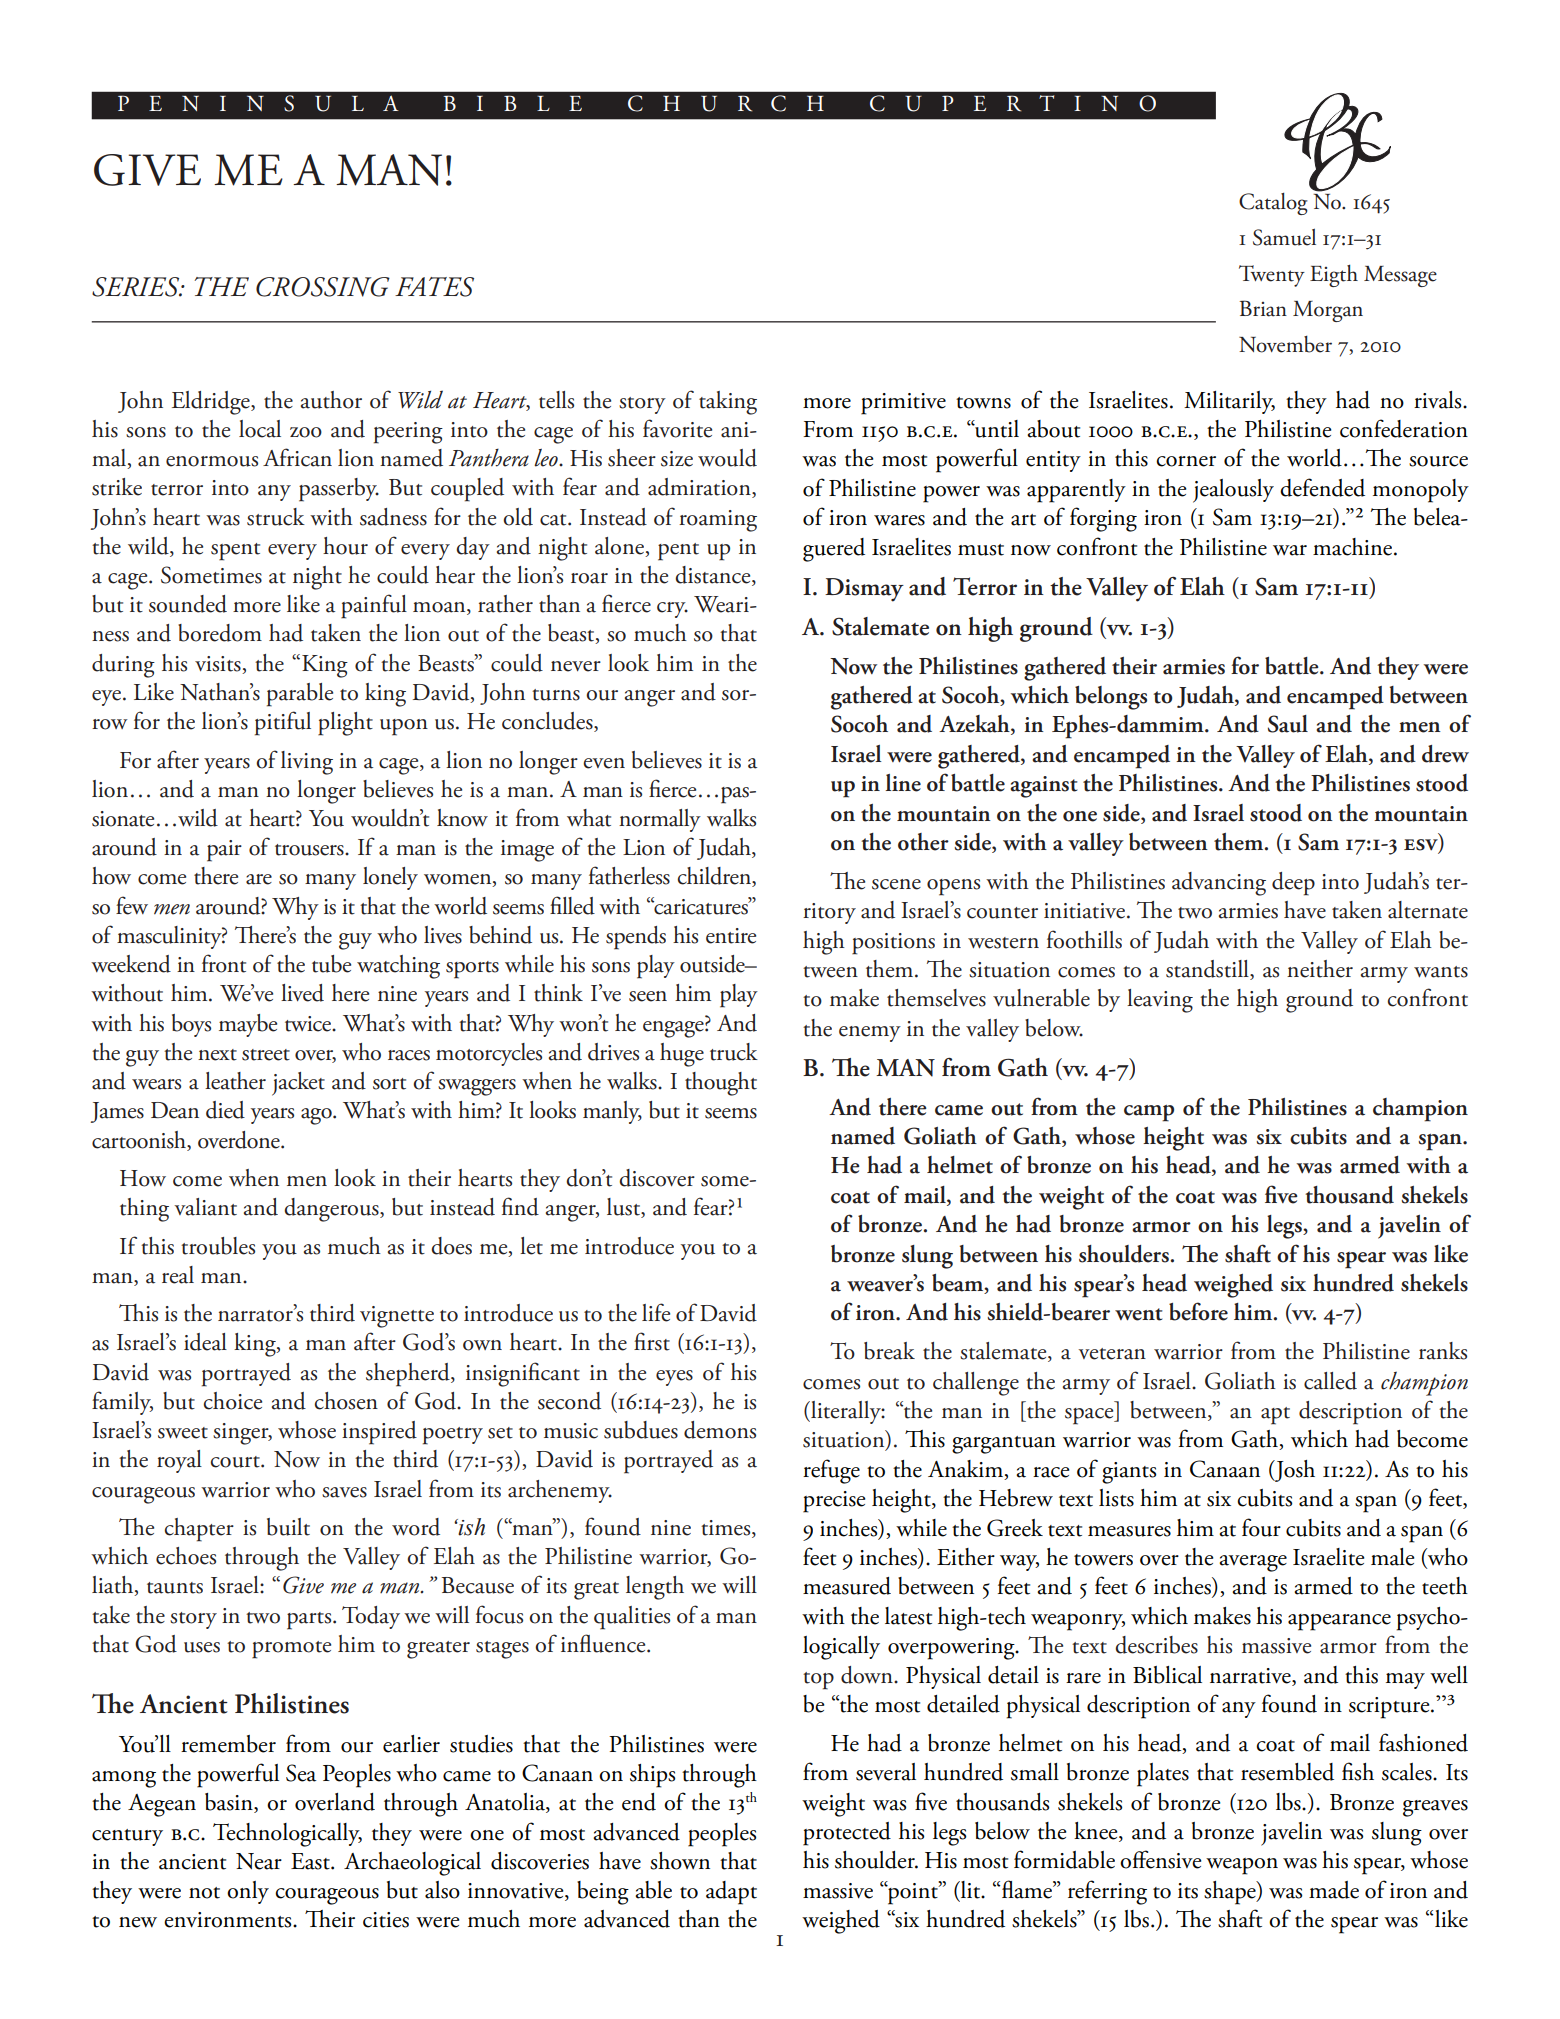 The width and height of the screenshot is (1560, 2019). What do you see at coordinates (731, 1893) in the screenshot?
I see `adapt` at bounding box center [731, 1893].
